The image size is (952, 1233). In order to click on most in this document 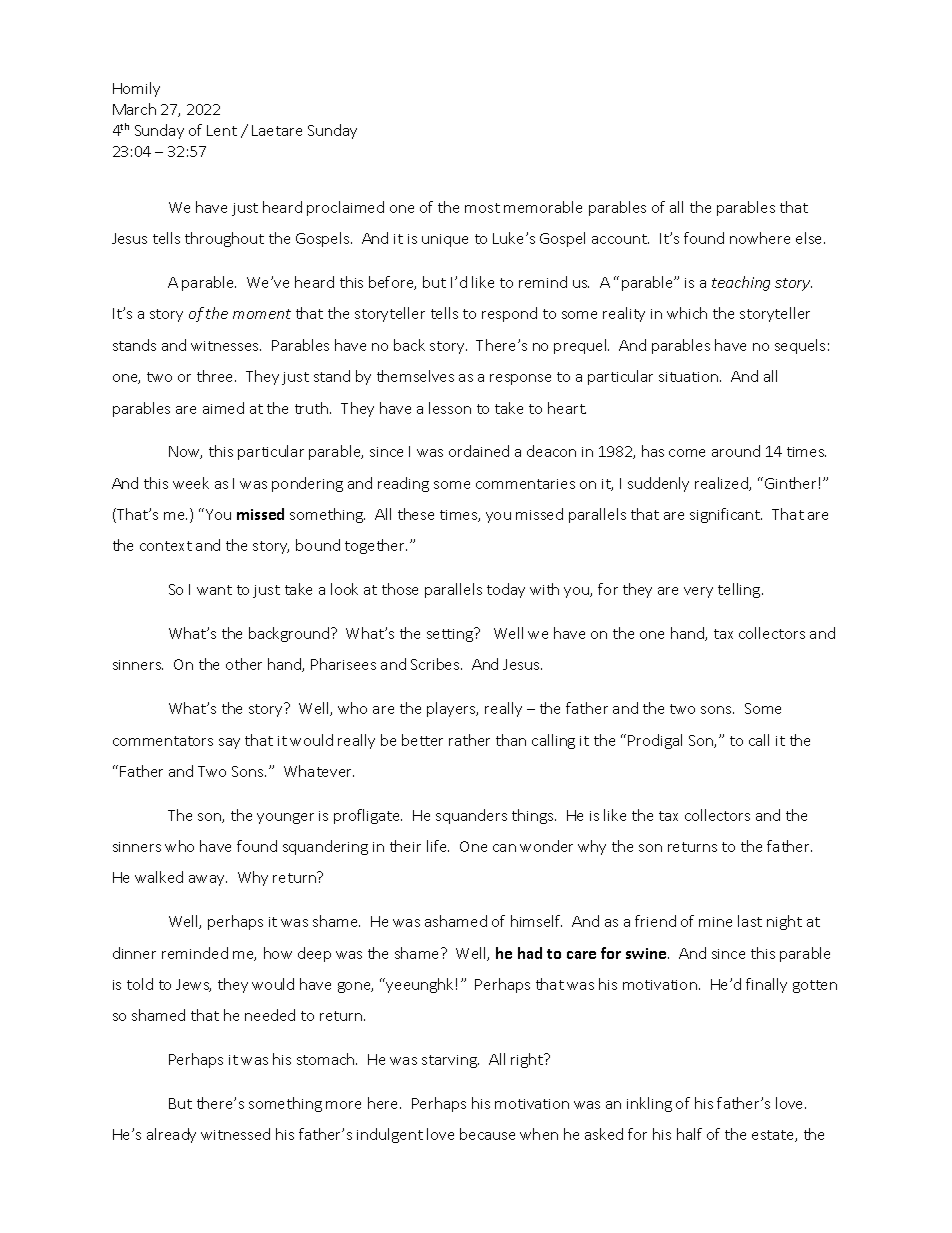, I will do `click(482, 208)`.
